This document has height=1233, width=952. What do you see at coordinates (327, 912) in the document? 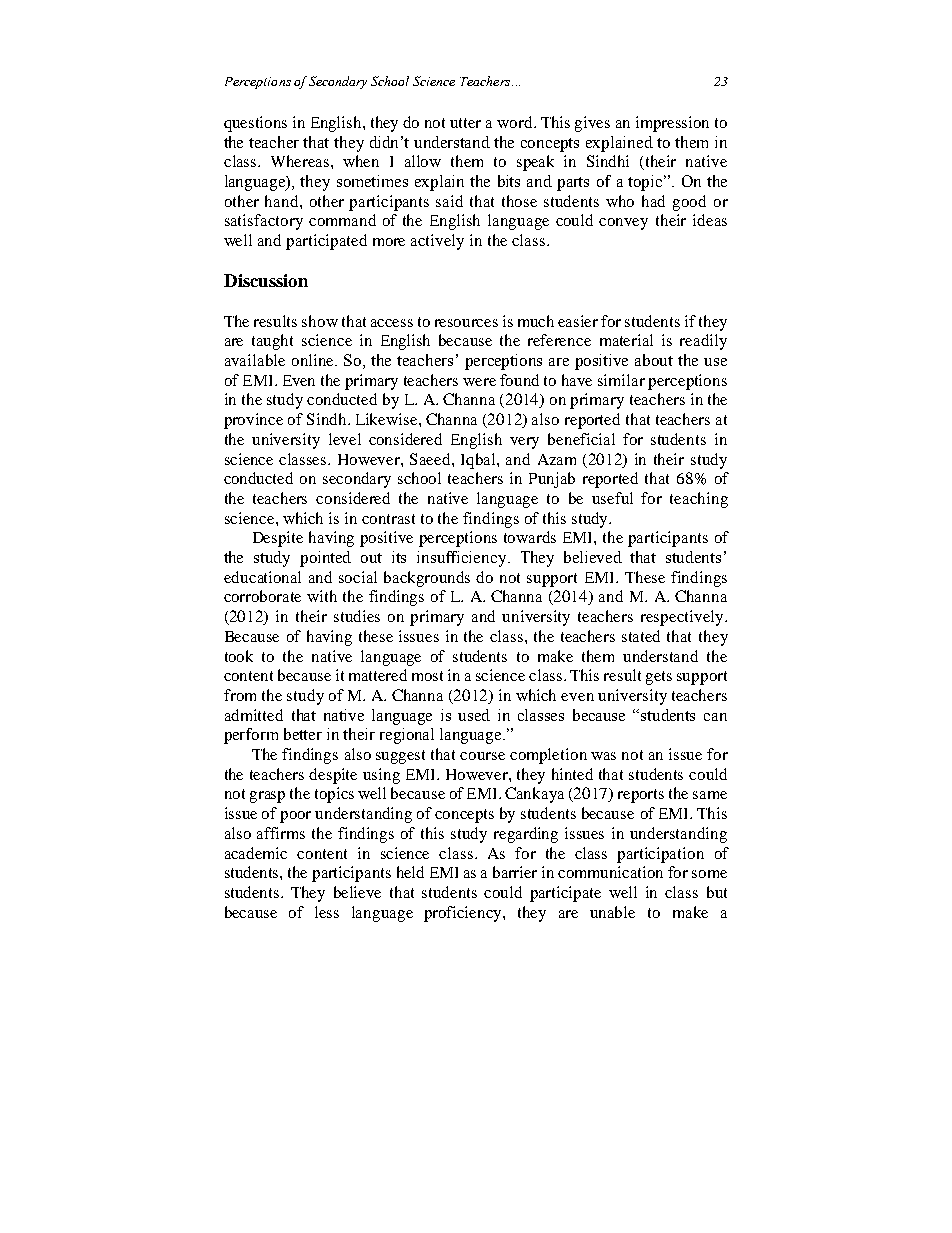
I see `less` at bounding box center [327, 912].
